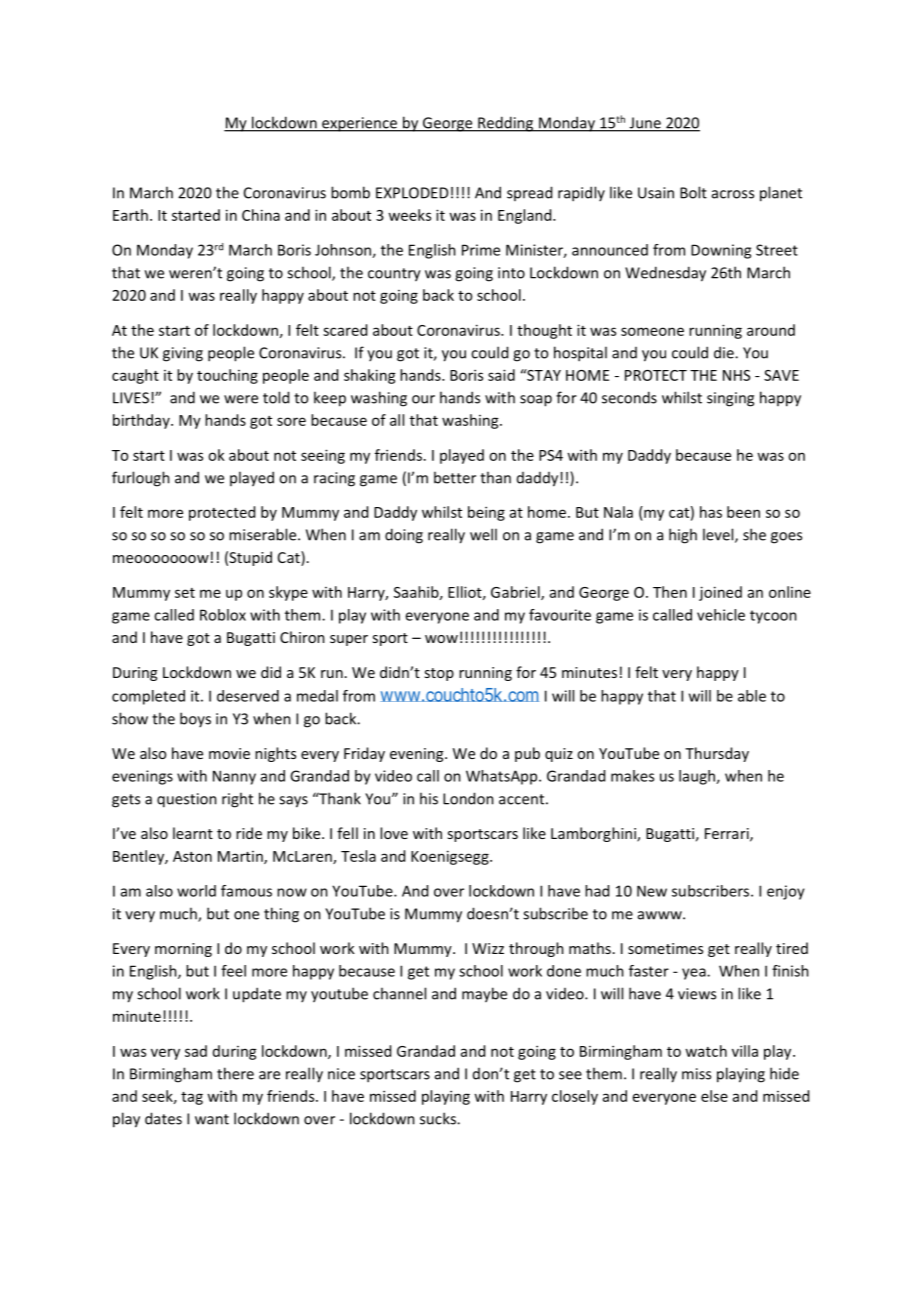 This screenshot has height=1308, width=924. Describe the element at coordinates (505, 124) in the screenshot. I see `Redding` at that location.
